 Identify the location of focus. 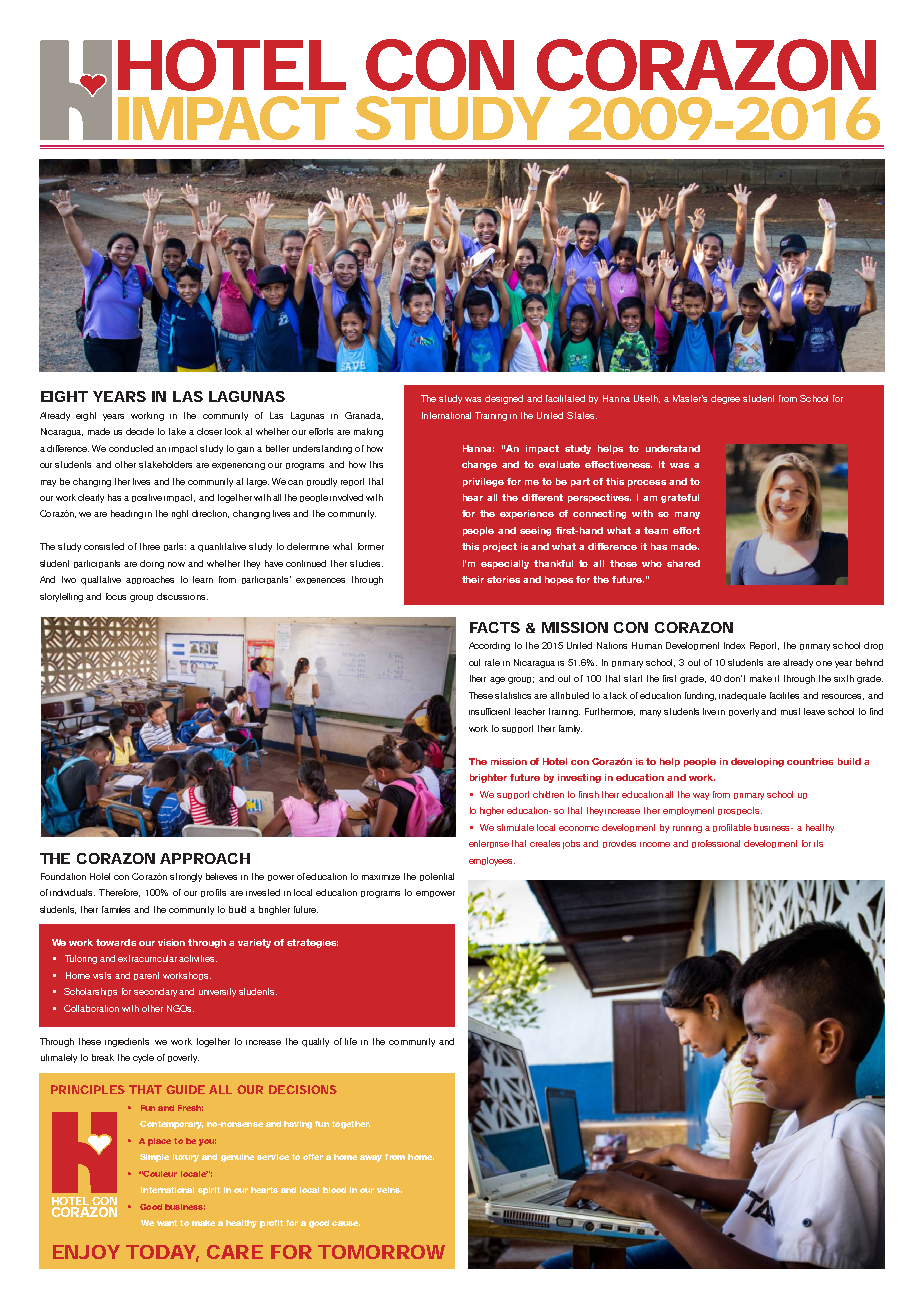
(116, 596).
